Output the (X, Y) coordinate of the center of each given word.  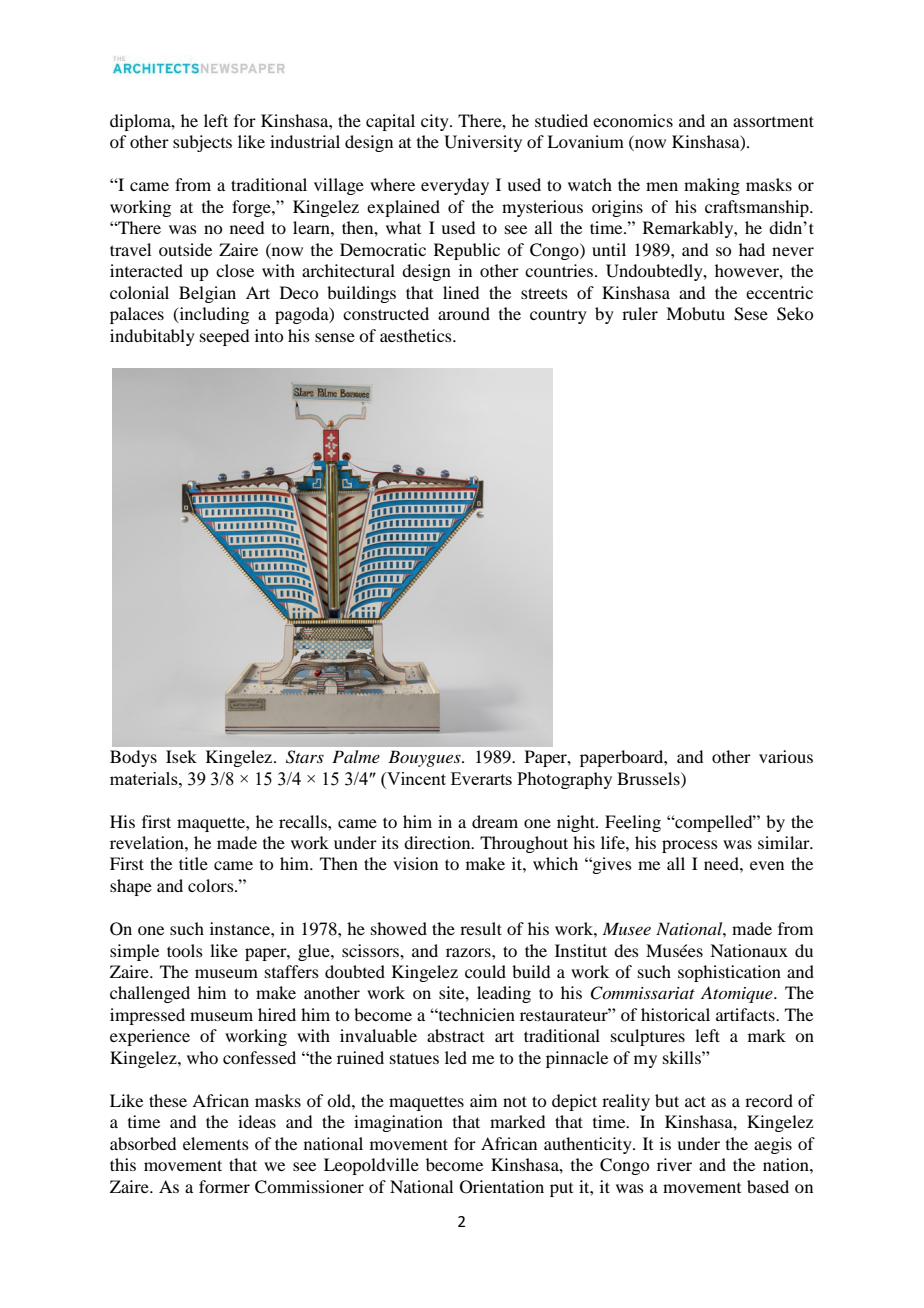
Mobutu (695, 313)
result (481, 928)
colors (212, 885)
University (483, 143)
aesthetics (417, 335)
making (712, 186)
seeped (224, 337)
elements (216, 1143)
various (786, 756)
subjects (202, 143)
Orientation (502, 1187)
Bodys (133, 758)
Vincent (415, 778)
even (767, 865)
